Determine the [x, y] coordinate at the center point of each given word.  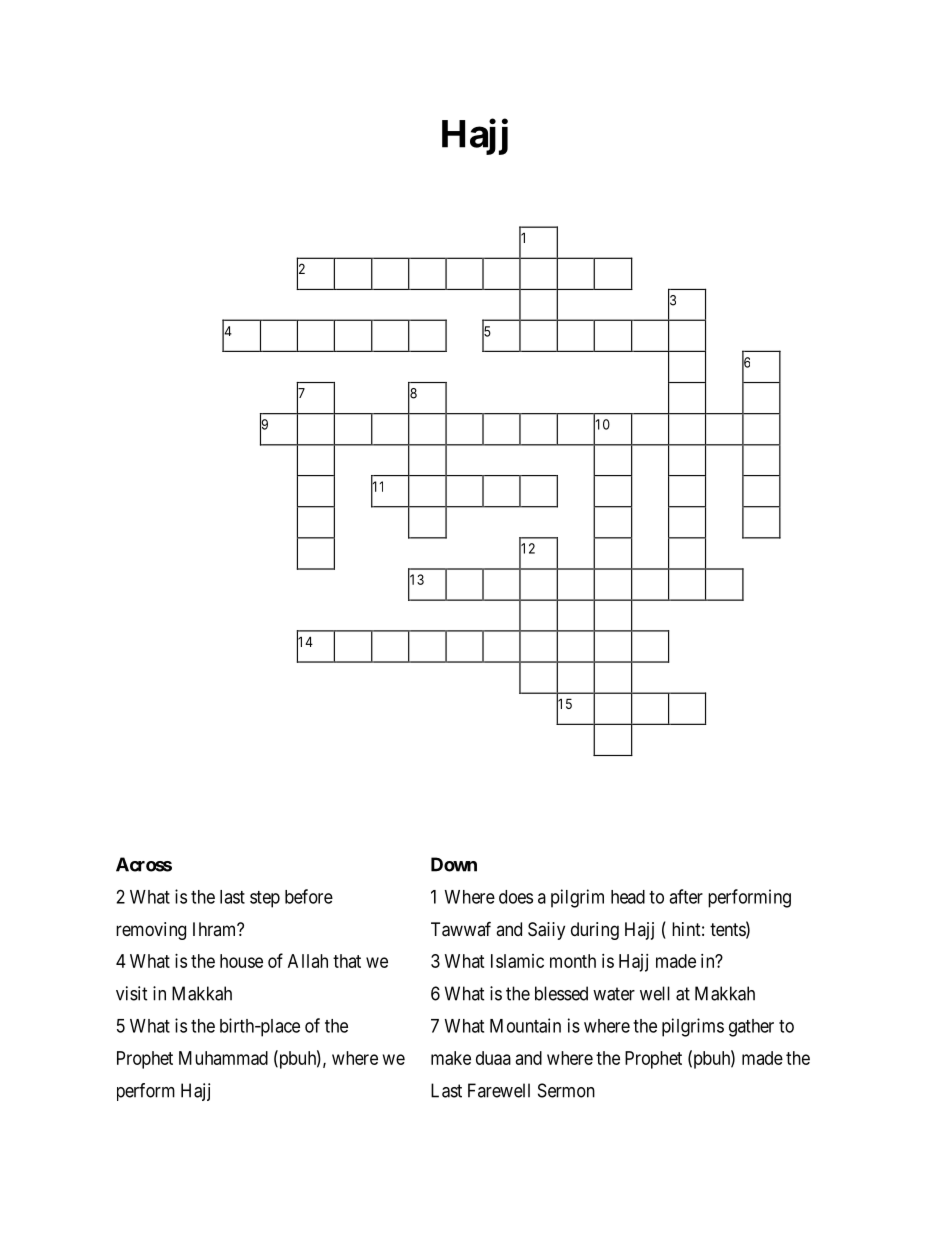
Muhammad [223, 1058]
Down [454, 864]
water [614, 994]
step [265, 899]
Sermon [566, 1090]
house [241, 961]
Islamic [517, 961]
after [686, 896]
